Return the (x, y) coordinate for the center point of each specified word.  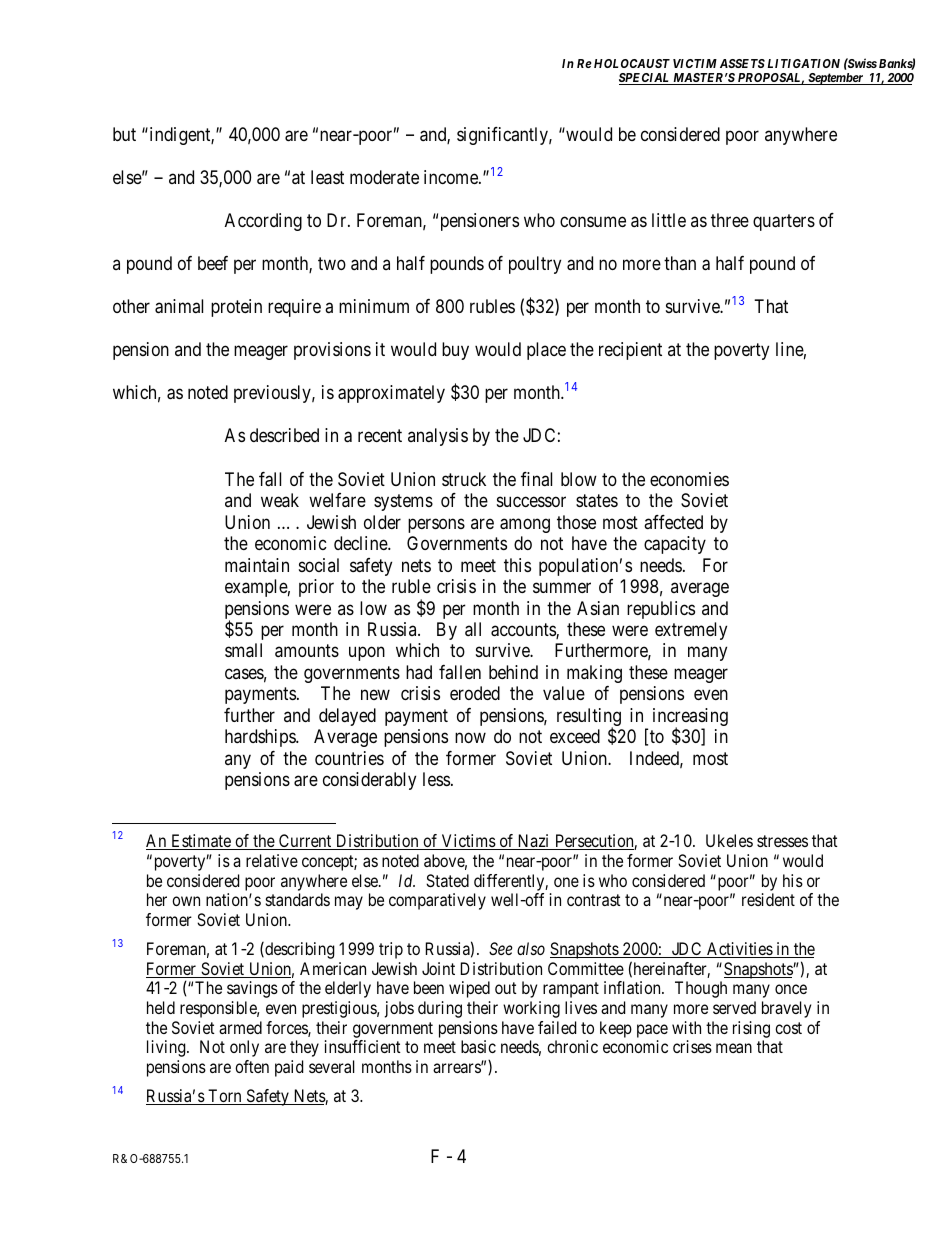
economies (689, 479)
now (470, 738)
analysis (438, 437)
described (284, 435)
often (252, 1066)
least (327, 177)
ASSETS (742, 63)
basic (478, 1046)
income (452, 177)
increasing (690, 718)
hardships (261, 738)
